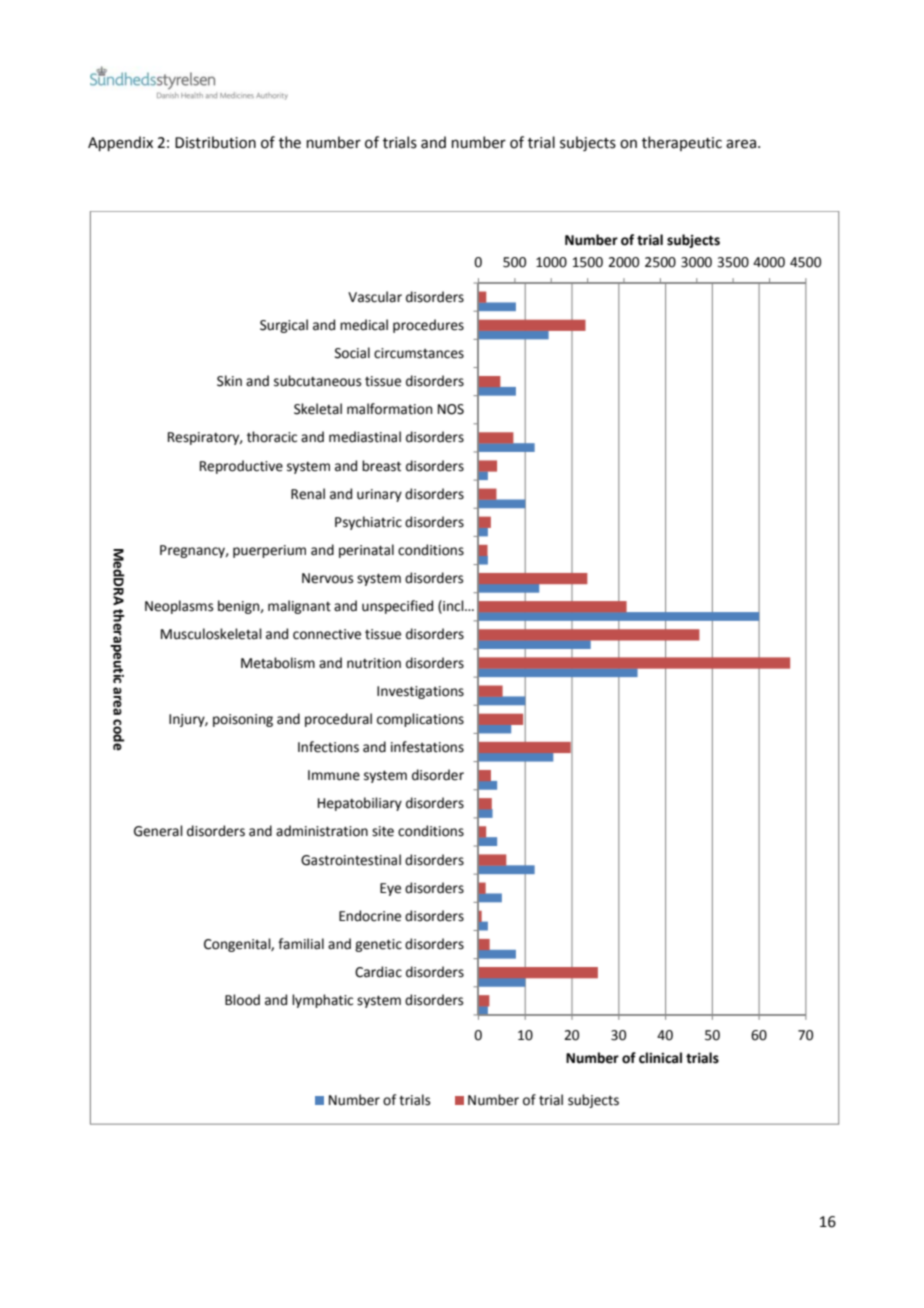 The width and height of the document is (924, 1308). Describe the element at coordinates (375, 297) in the document. I see `Vascular` at that location.
